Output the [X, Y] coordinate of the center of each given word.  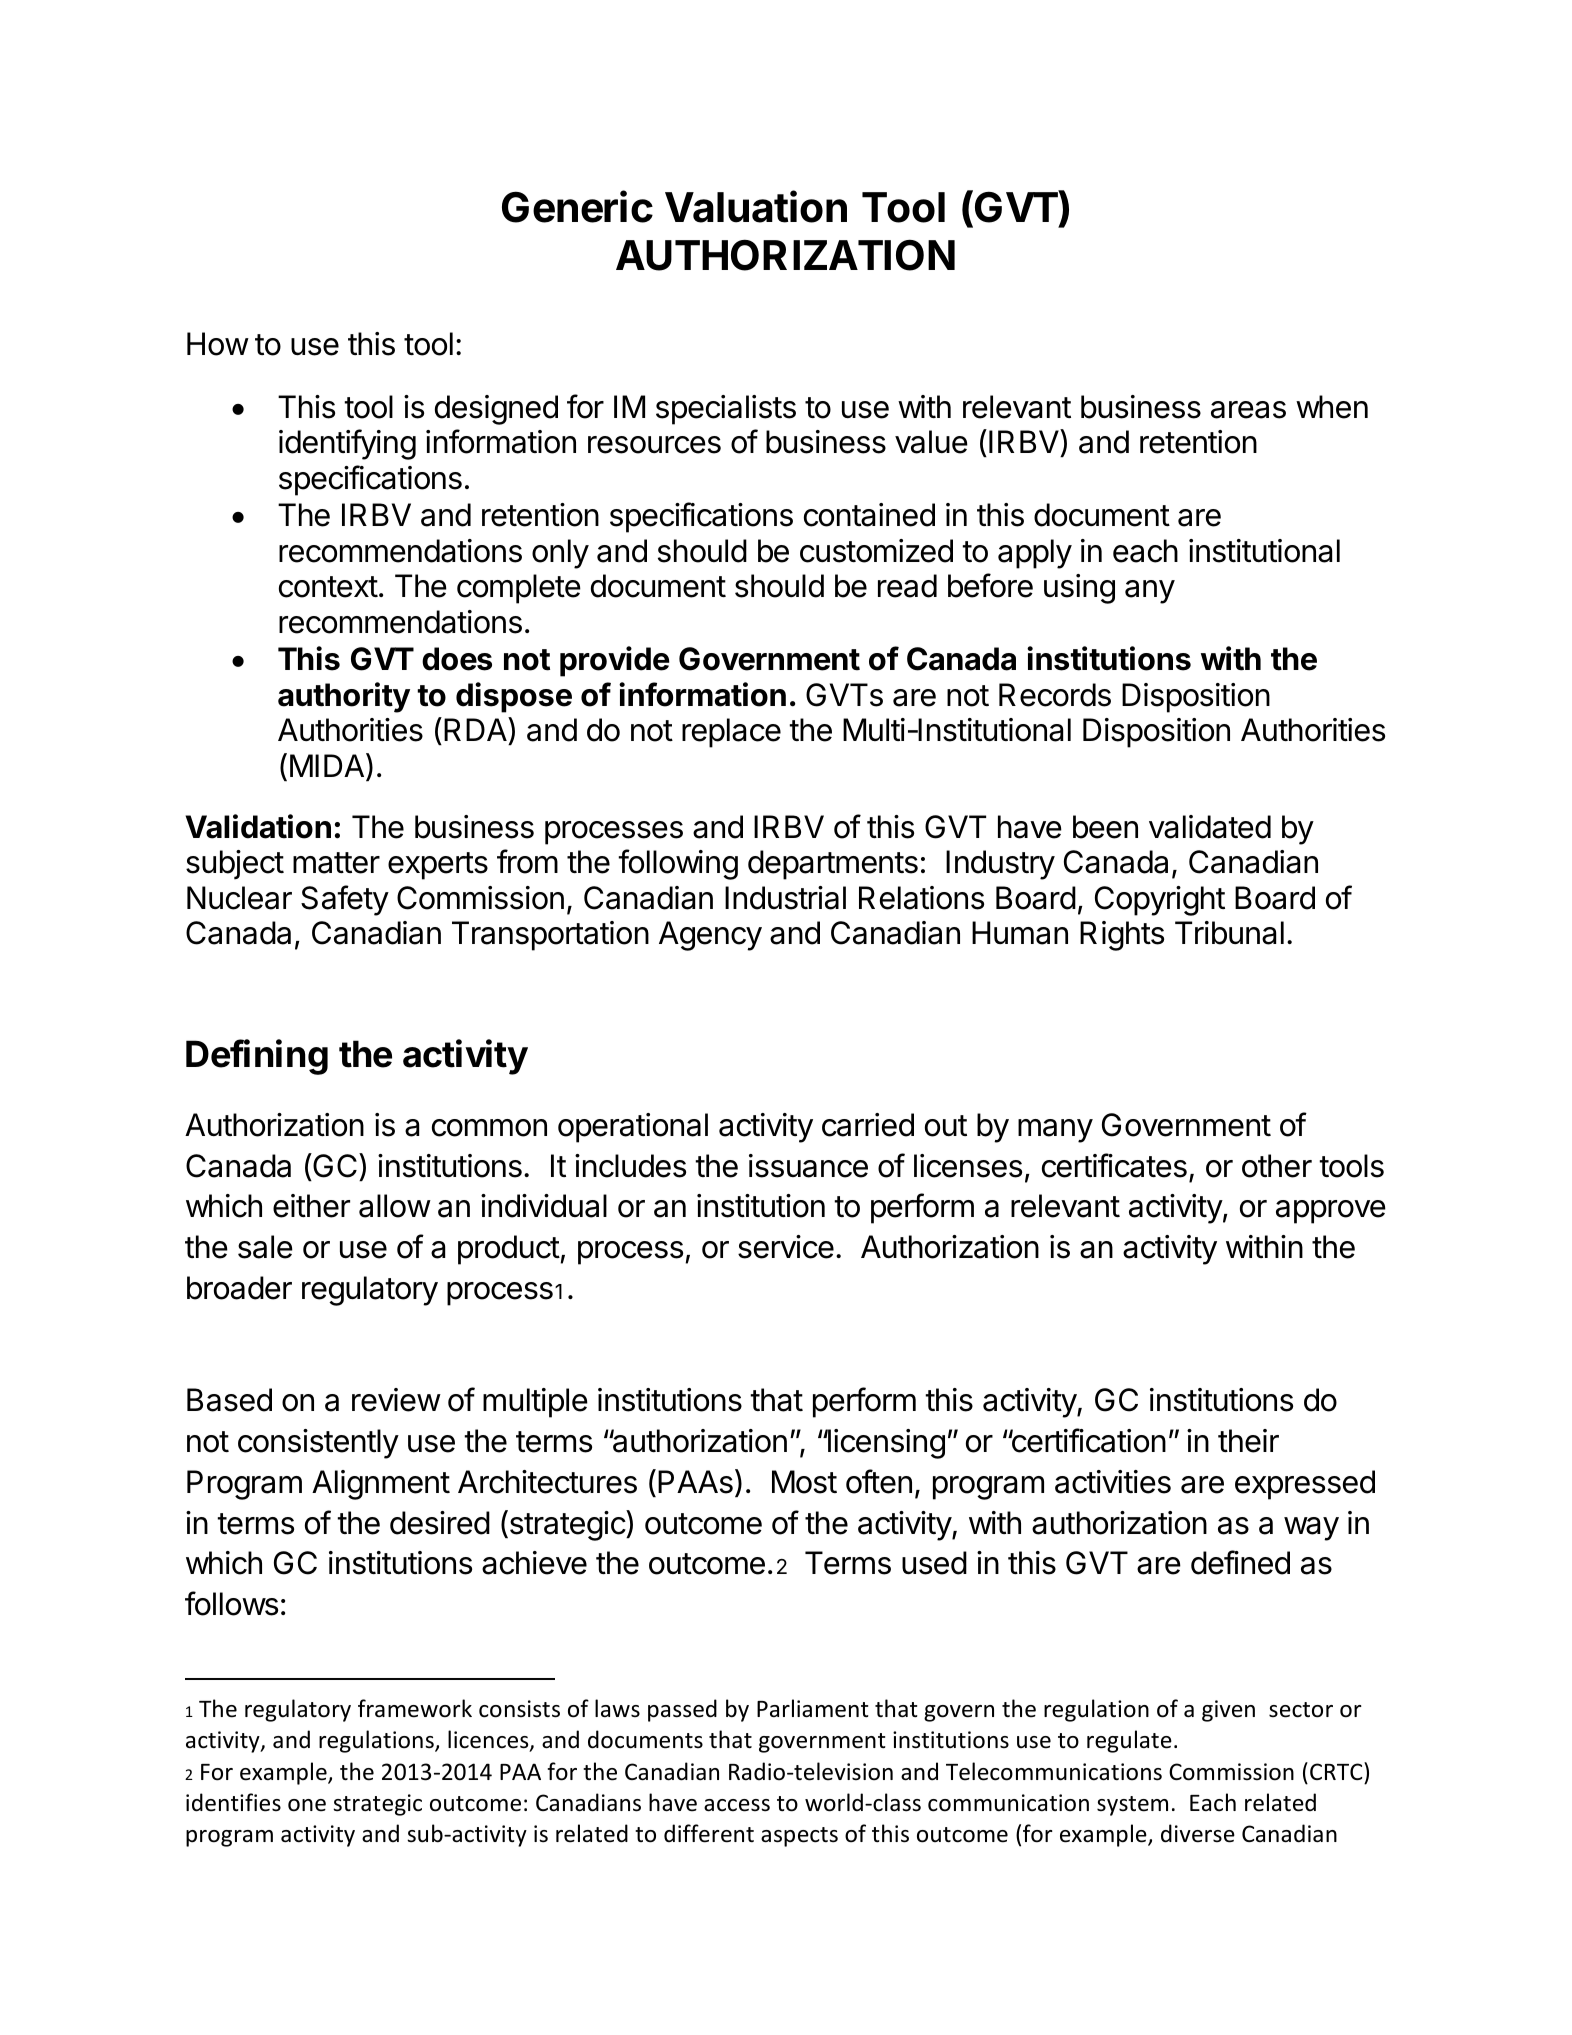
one [307, 1805]
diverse [1198, 1833]
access [737, 1805]
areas [1248, 410]
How [218, 344]
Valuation [756, 207]
